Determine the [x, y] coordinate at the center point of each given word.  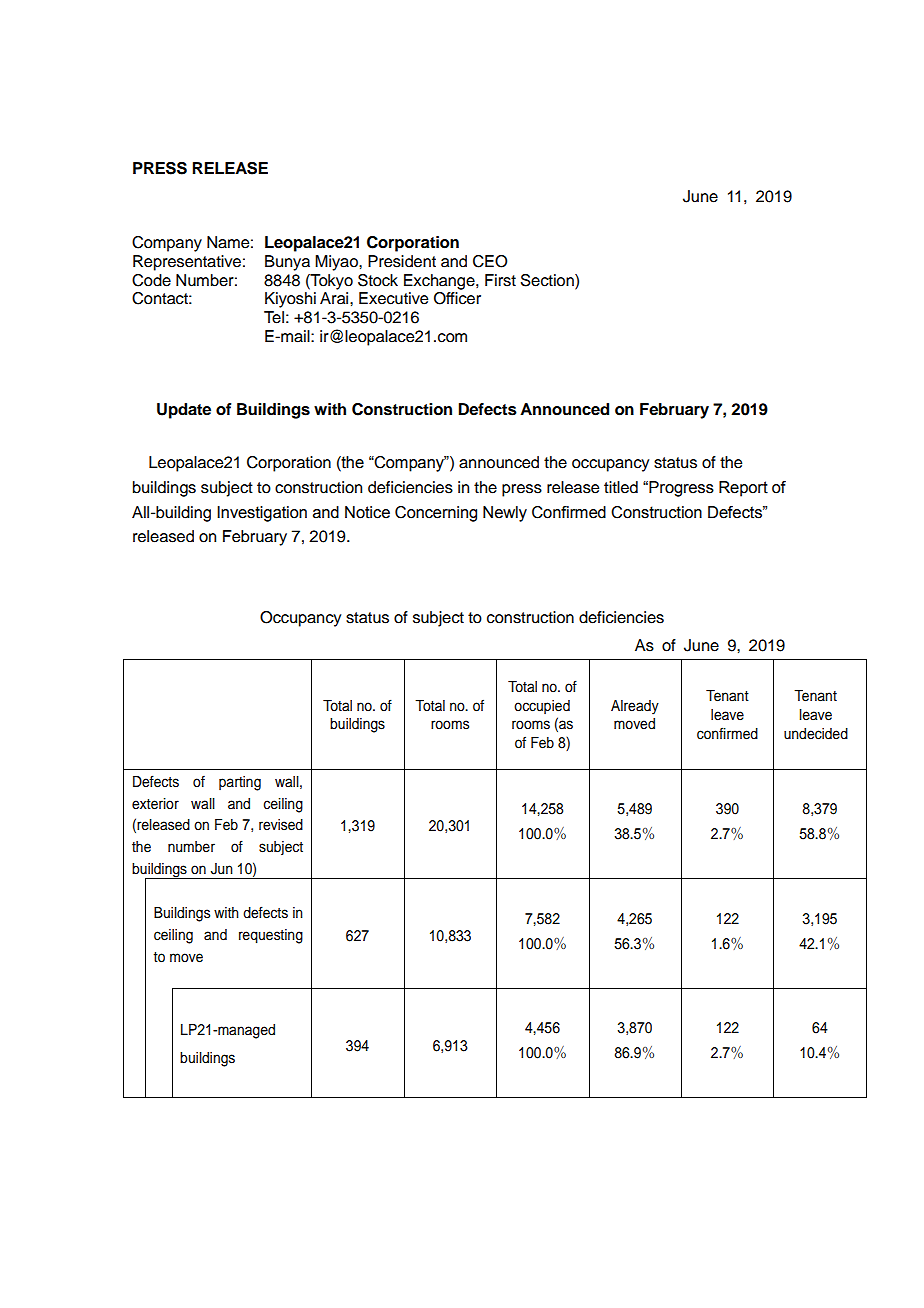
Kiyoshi [290, 300]
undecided [816, 734]
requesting [271, 936]
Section [548, 280]
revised [281, 825]
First [500, 280]
